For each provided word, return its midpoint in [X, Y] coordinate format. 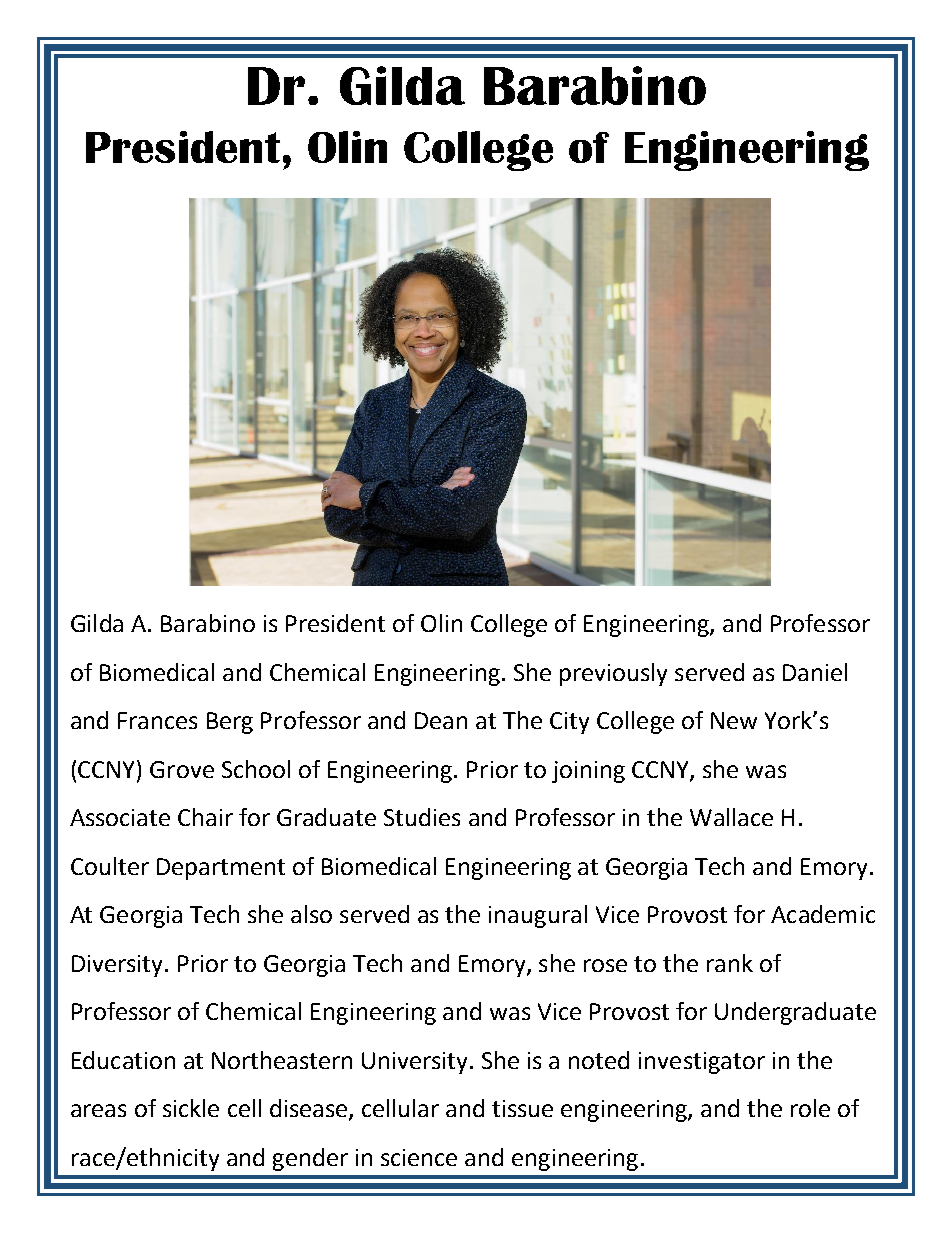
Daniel [815, 672]
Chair [205, 817]
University [416, 1063]
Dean [441, 720]
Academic [823, 914]
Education [123, 1060]
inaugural [538, 916]
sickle [191, 1108]
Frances [157, 720]
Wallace [731, 817]
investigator [702, 1063]
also [311, 914]
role [810, 1108]
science [419, 1157]
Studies [422, 817]
